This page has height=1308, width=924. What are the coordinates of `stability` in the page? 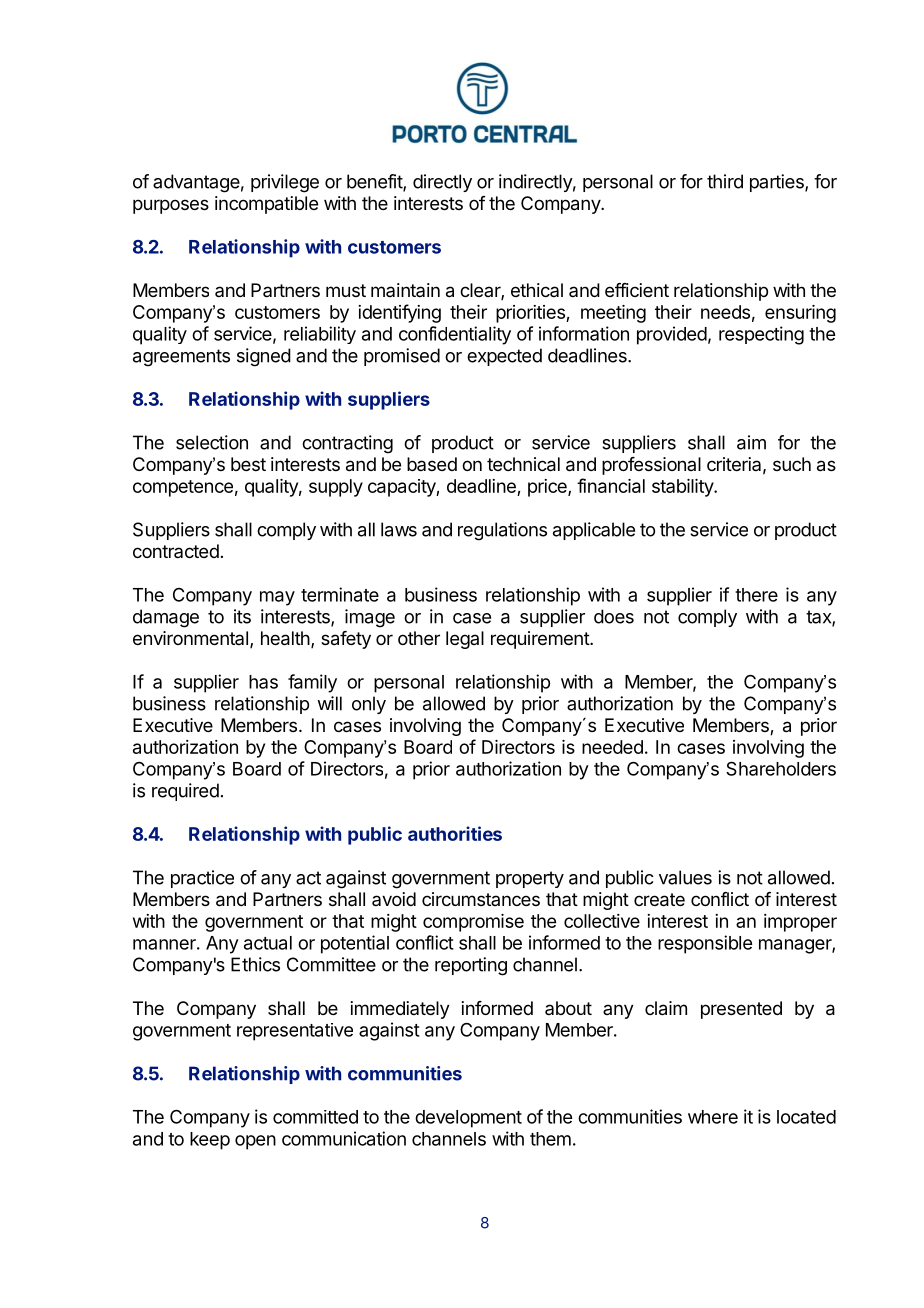 It's located at (683, 488).
